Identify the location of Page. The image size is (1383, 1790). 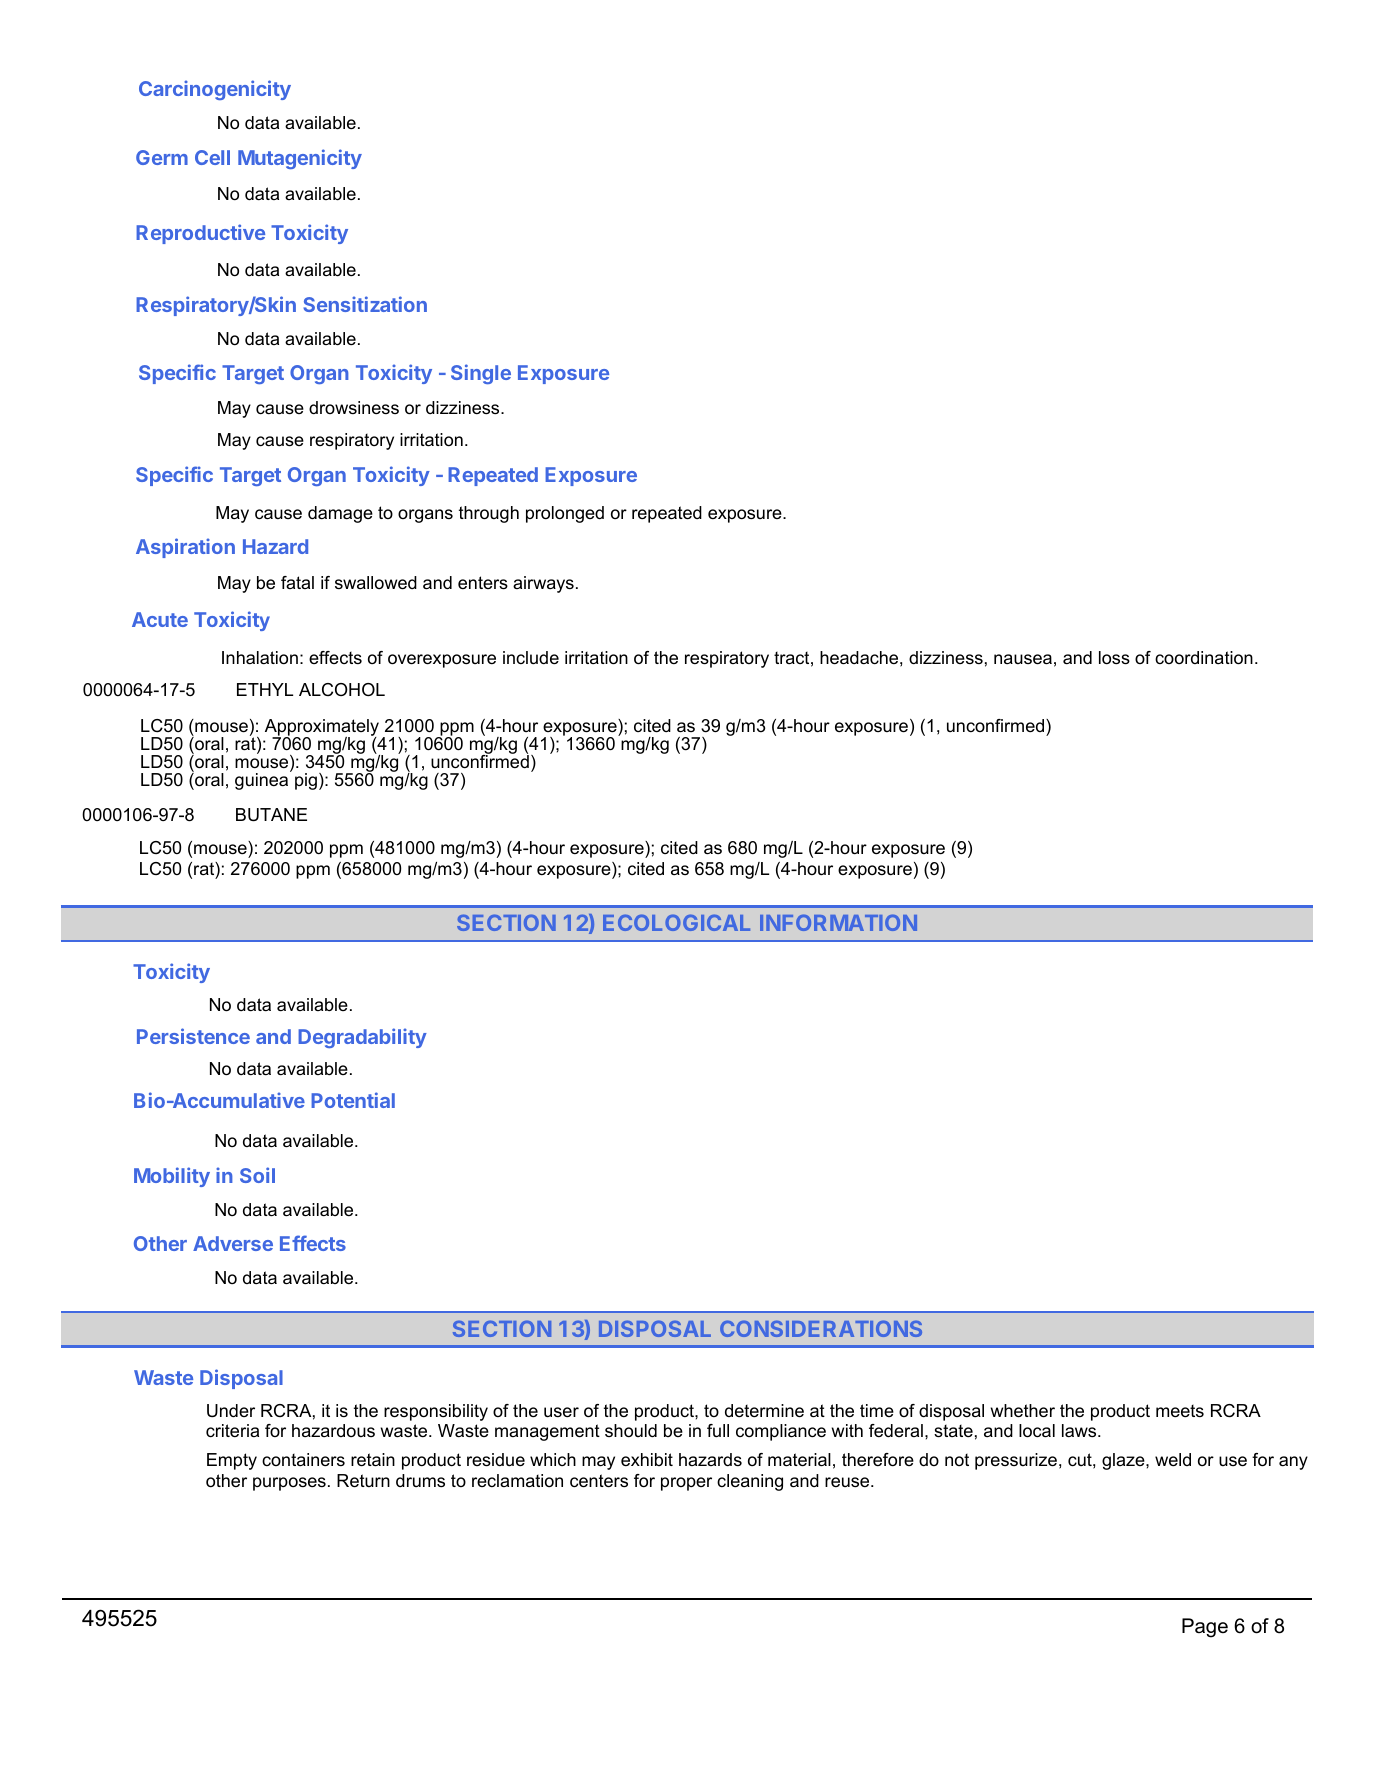
(1205, 1628).
